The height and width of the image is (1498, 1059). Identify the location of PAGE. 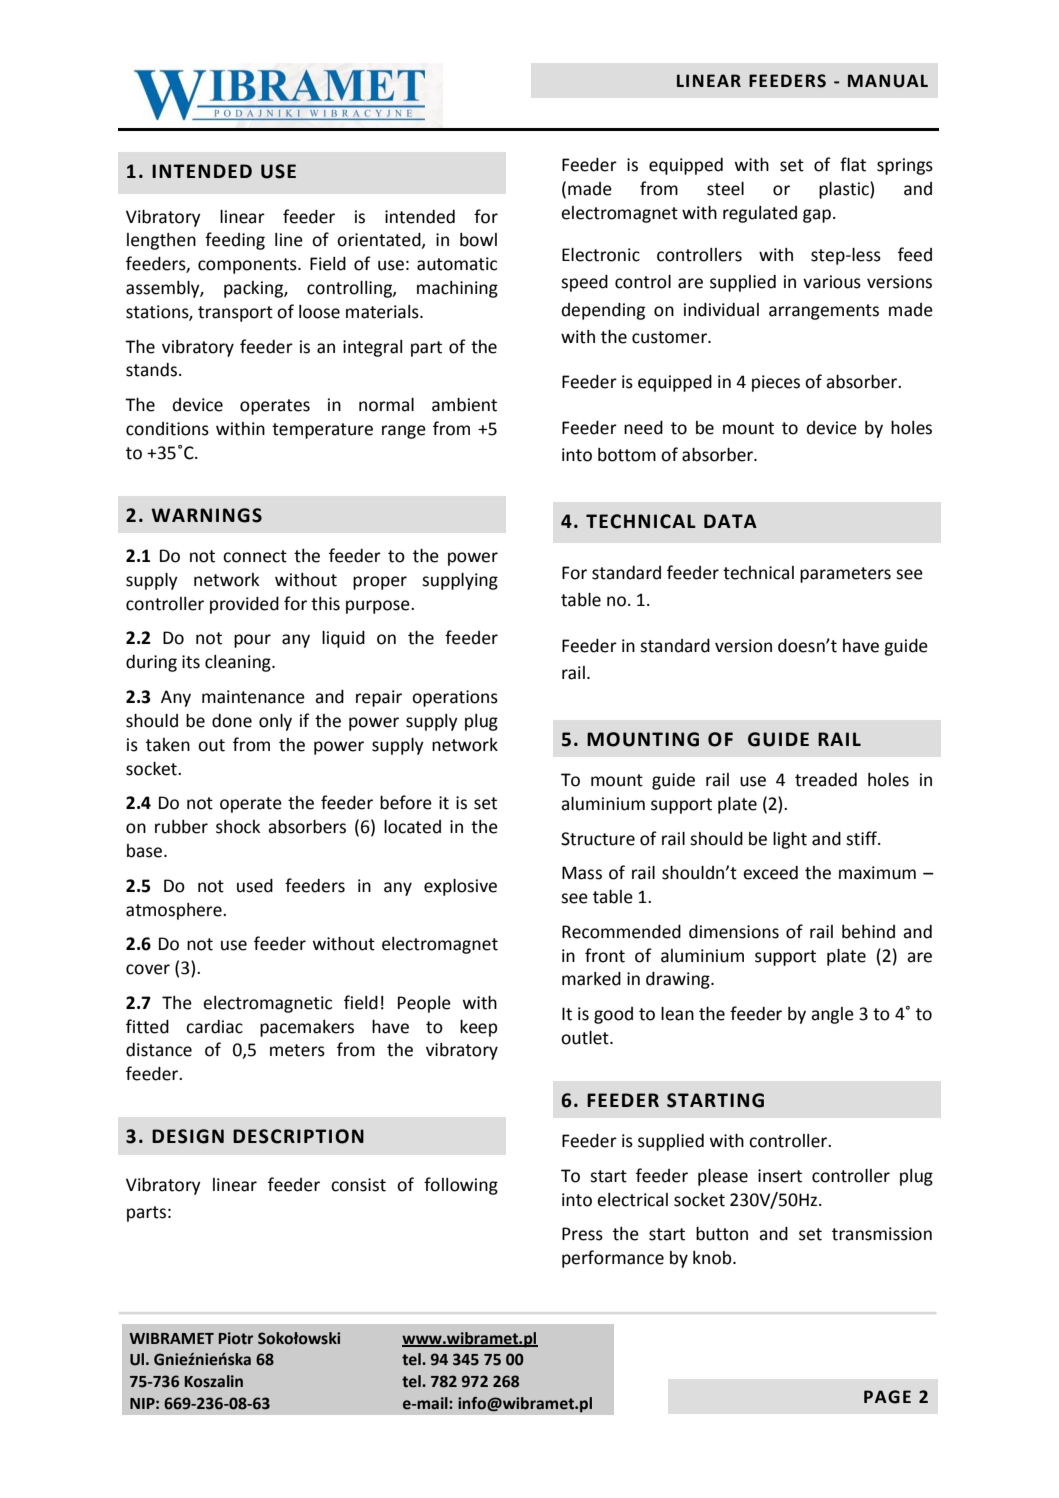
(887, 1397).
